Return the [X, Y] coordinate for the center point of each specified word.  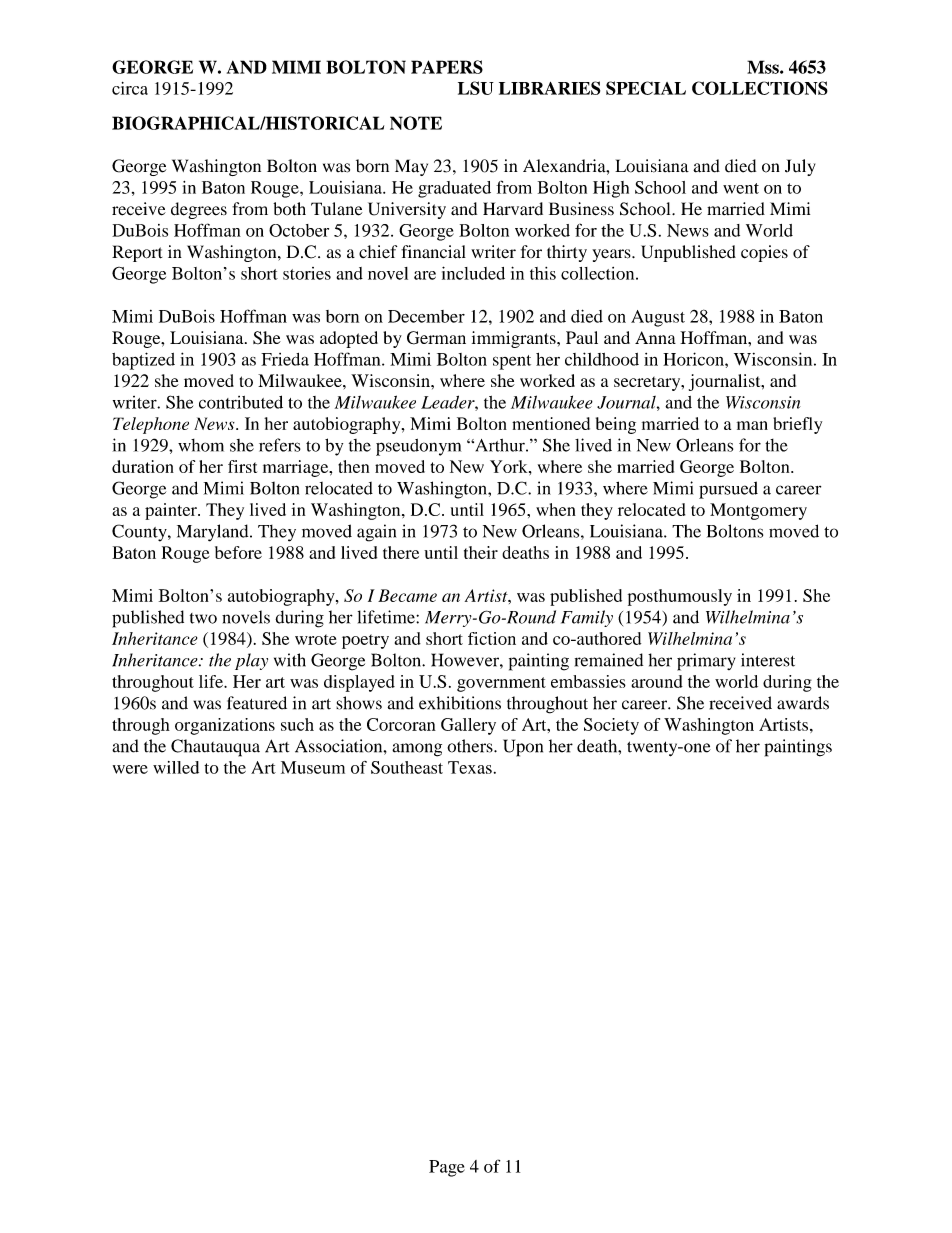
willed [176, 767]
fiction [492, 638]
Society [611, 726]
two [203, 618]
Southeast [407, 767]
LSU [476, 88]
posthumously [680, 597]
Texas [470, 767]
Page [447, 1168]
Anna [655, 337]
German [436, 338]
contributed [241, 402]
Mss [764, 67]
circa [130, 88]
